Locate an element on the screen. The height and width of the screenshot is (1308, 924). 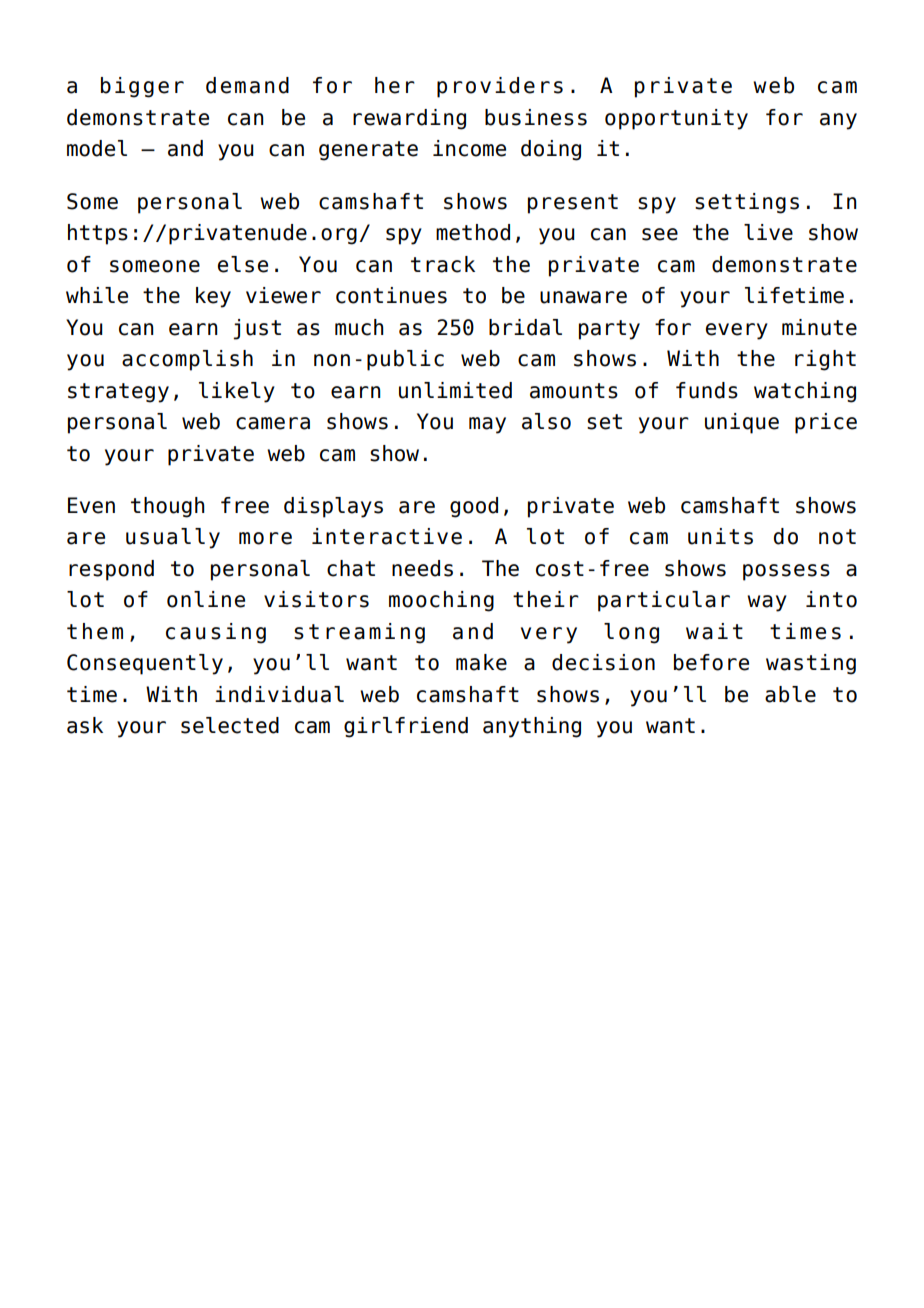
providers is located at coordinates (500, 87).
